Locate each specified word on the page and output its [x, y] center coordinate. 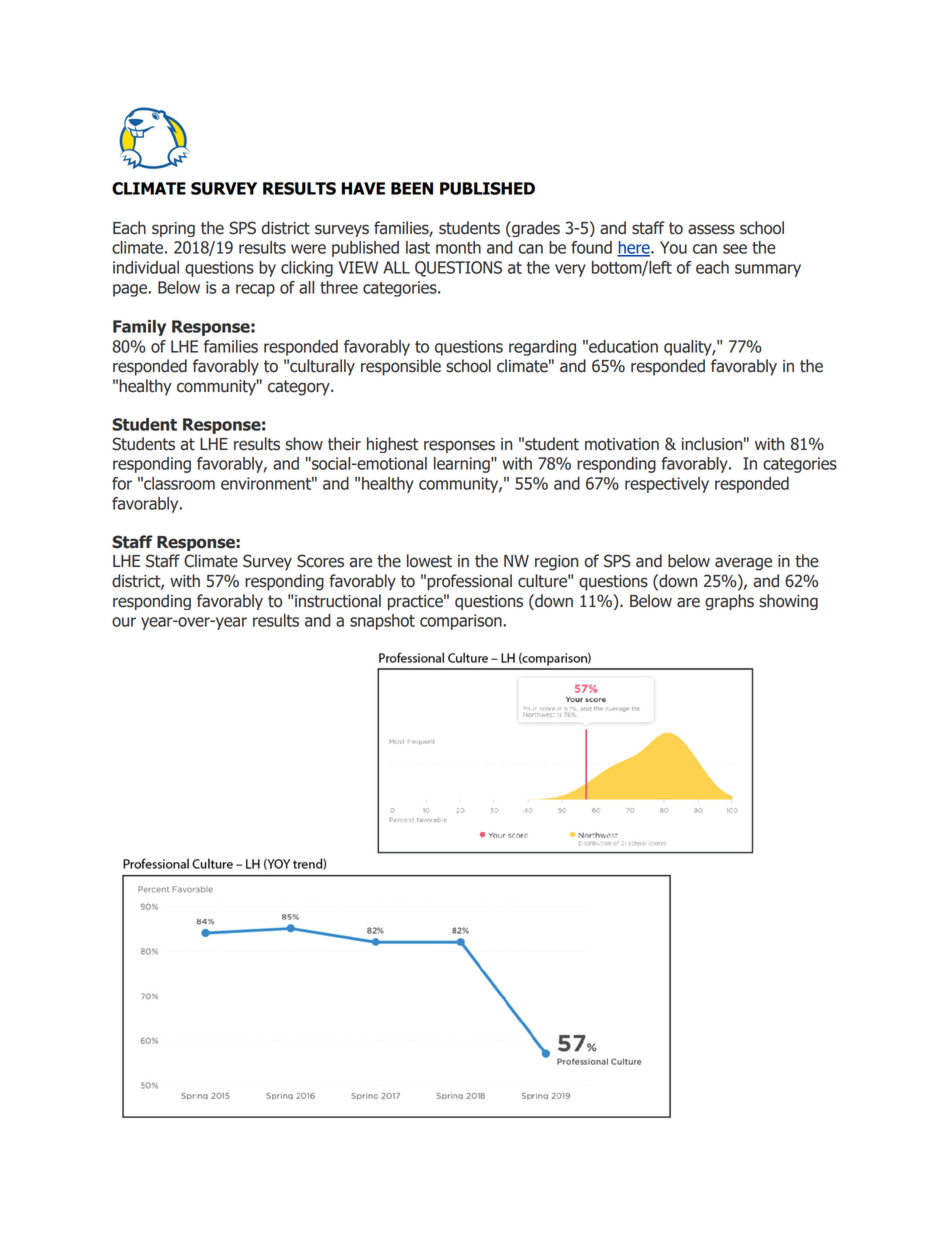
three [339, 287]
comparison [461, 622]
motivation [622, 444]
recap [255, 290]
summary [768, 270]
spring [173, 229]
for [122, 483]
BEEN [412, 188]
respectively [667, 485]
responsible [401, 367]
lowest [429, 561]
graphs [729, 602]
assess [711, 229]
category [300, 388]
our [124, 622]
